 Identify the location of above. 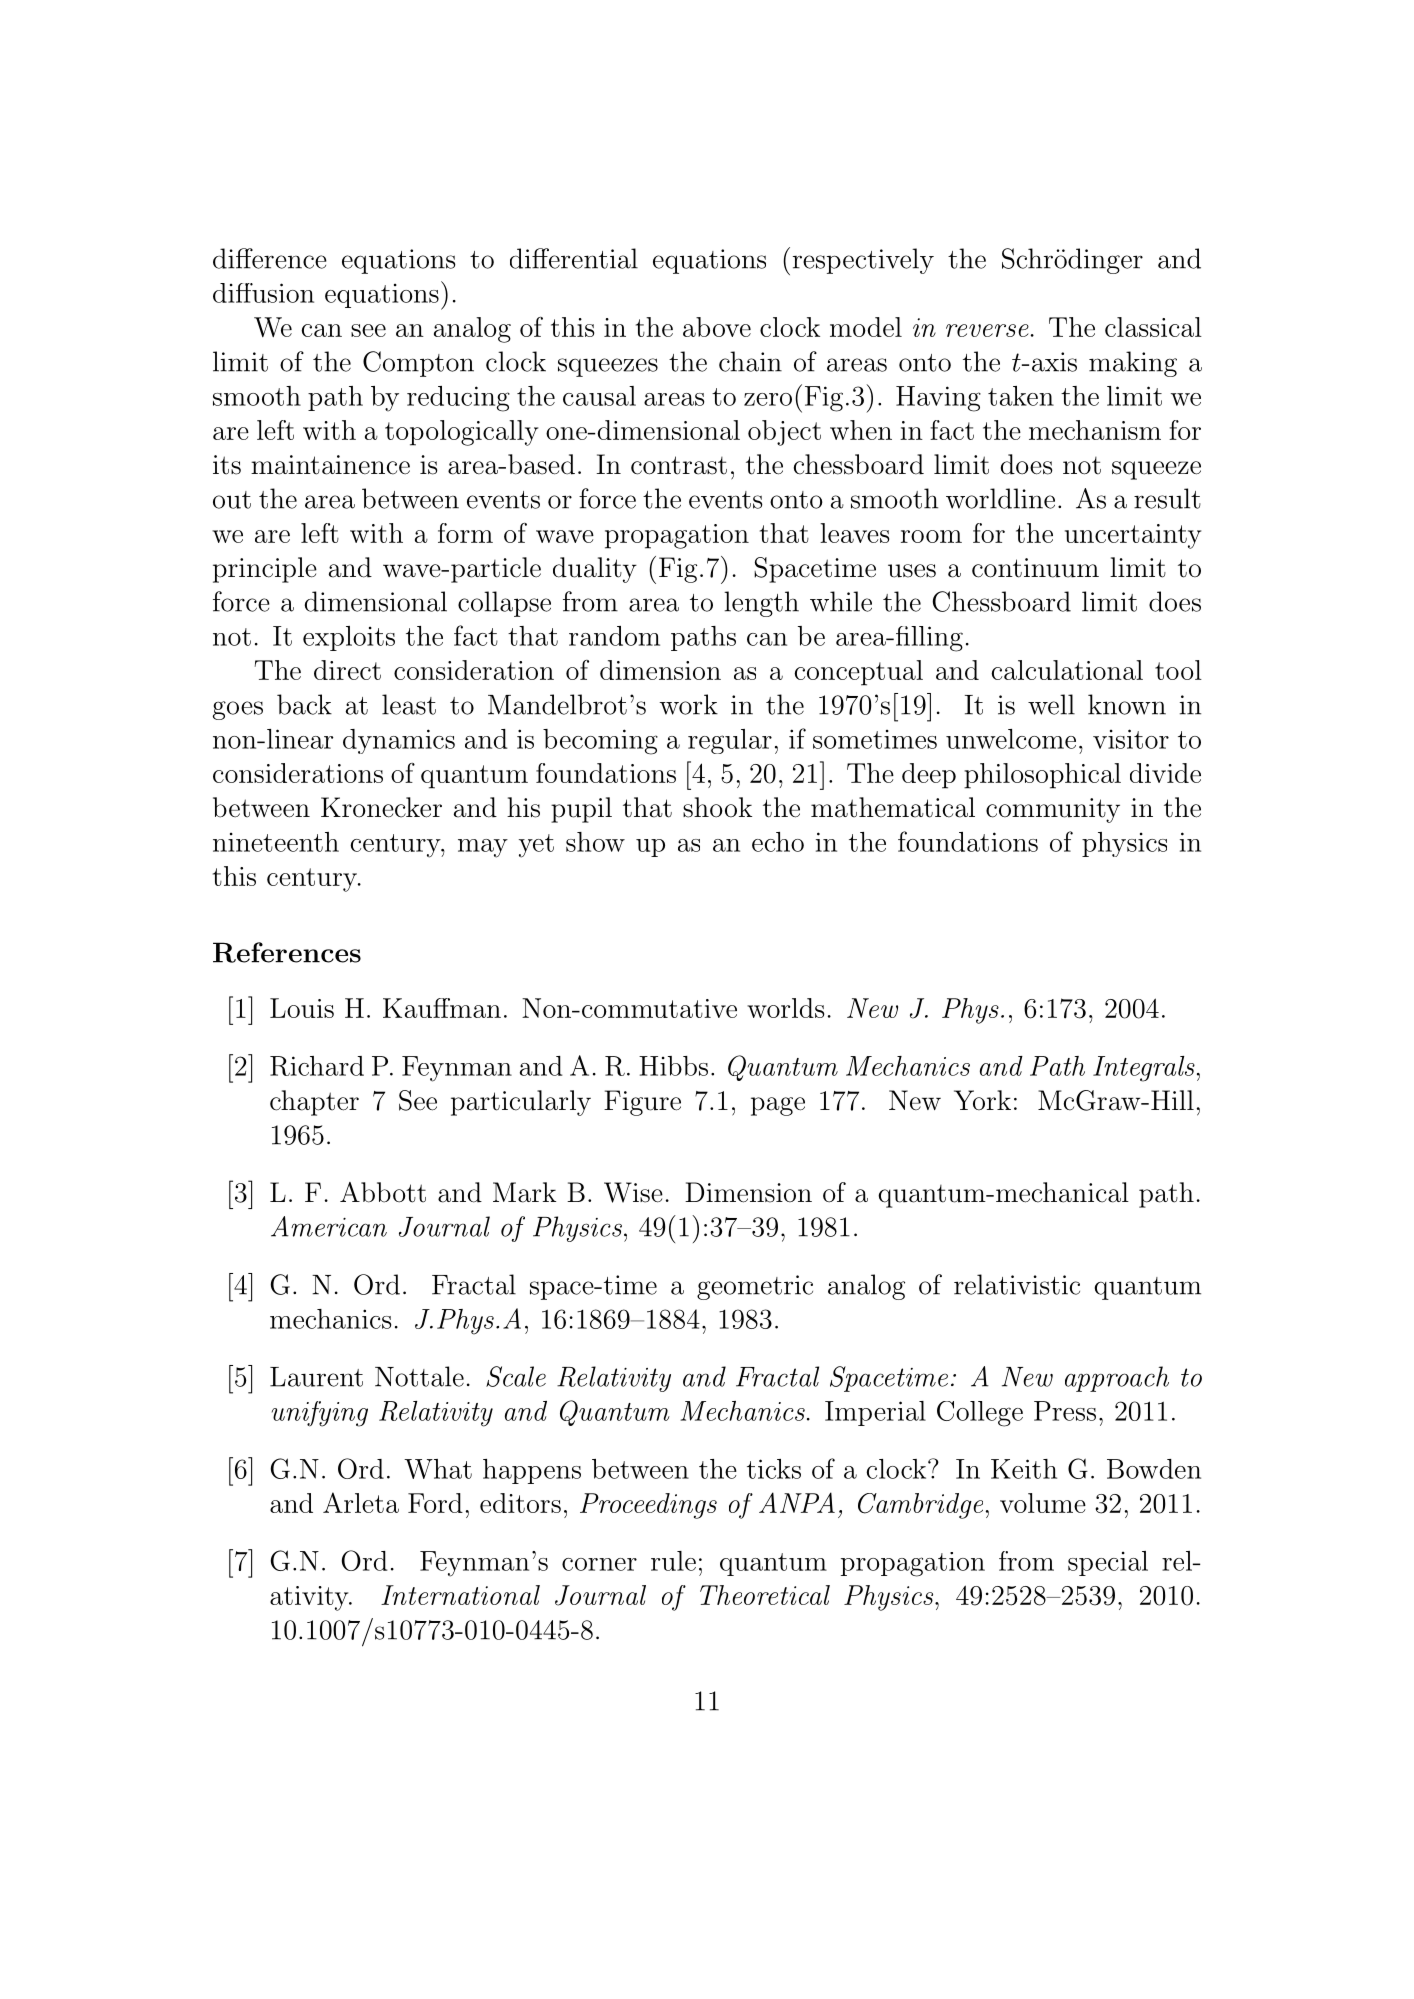
(717, 327).
